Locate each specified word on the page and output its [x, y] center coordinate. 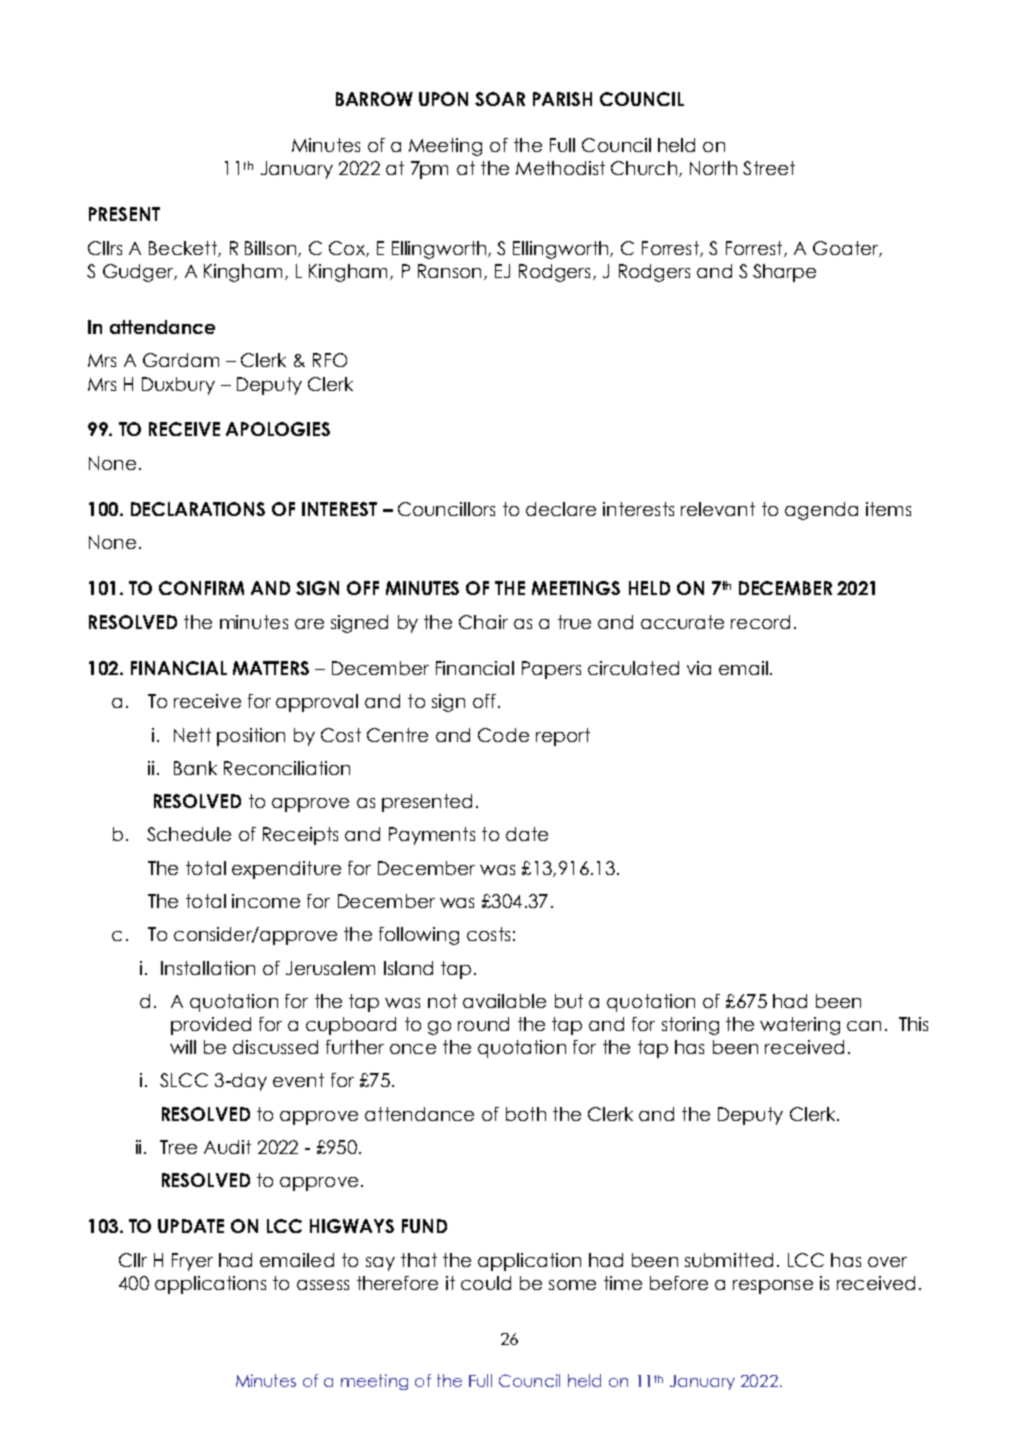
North [713, 168]
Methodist [560, 168]
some [572, 1285]
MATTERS [271, 668]
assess [323, 1285]
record [760, 622]
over [887, 1262]
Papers [551, 670]
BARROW [374, 99]
